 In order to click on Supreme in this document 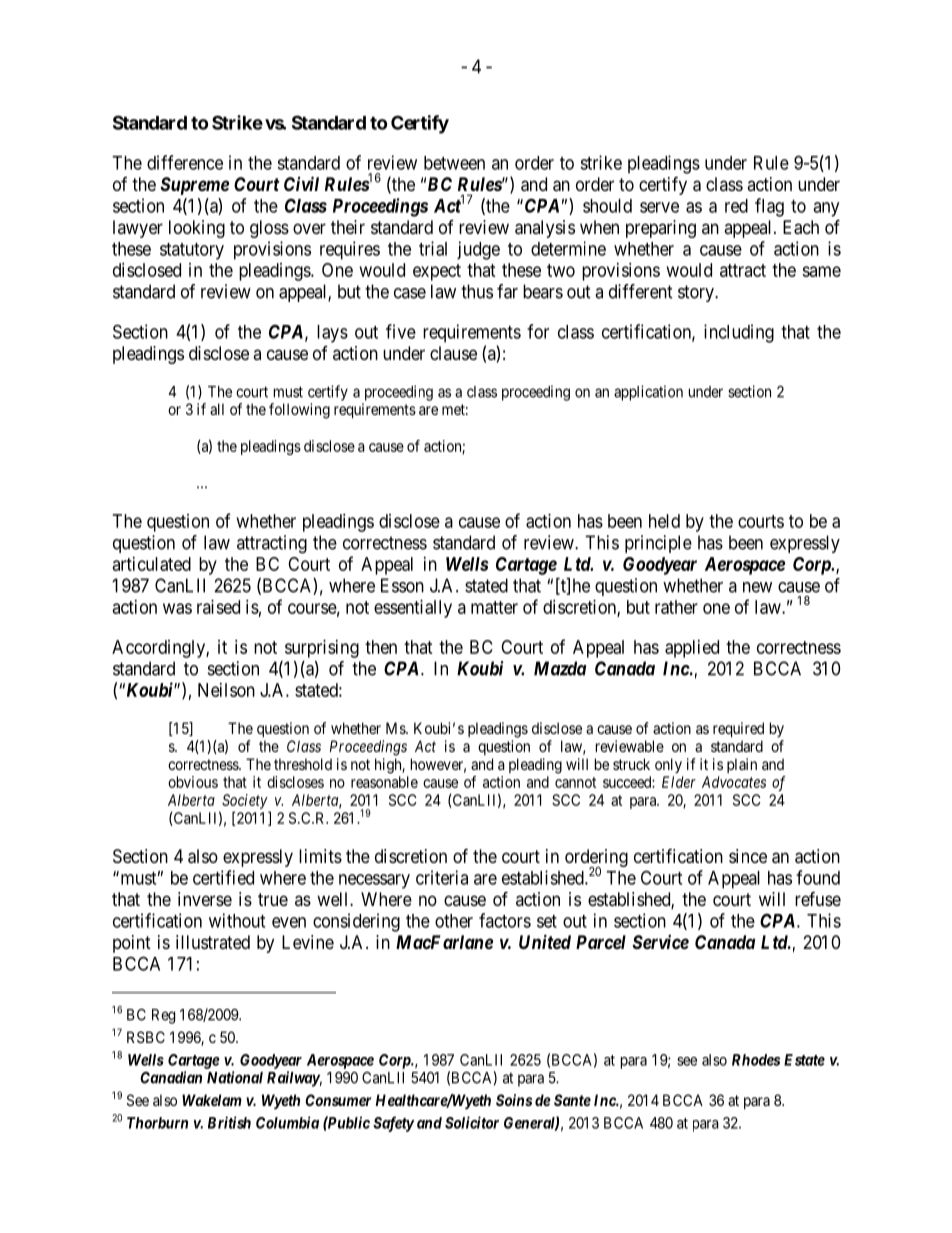, I will do `click(195, 186)`.
